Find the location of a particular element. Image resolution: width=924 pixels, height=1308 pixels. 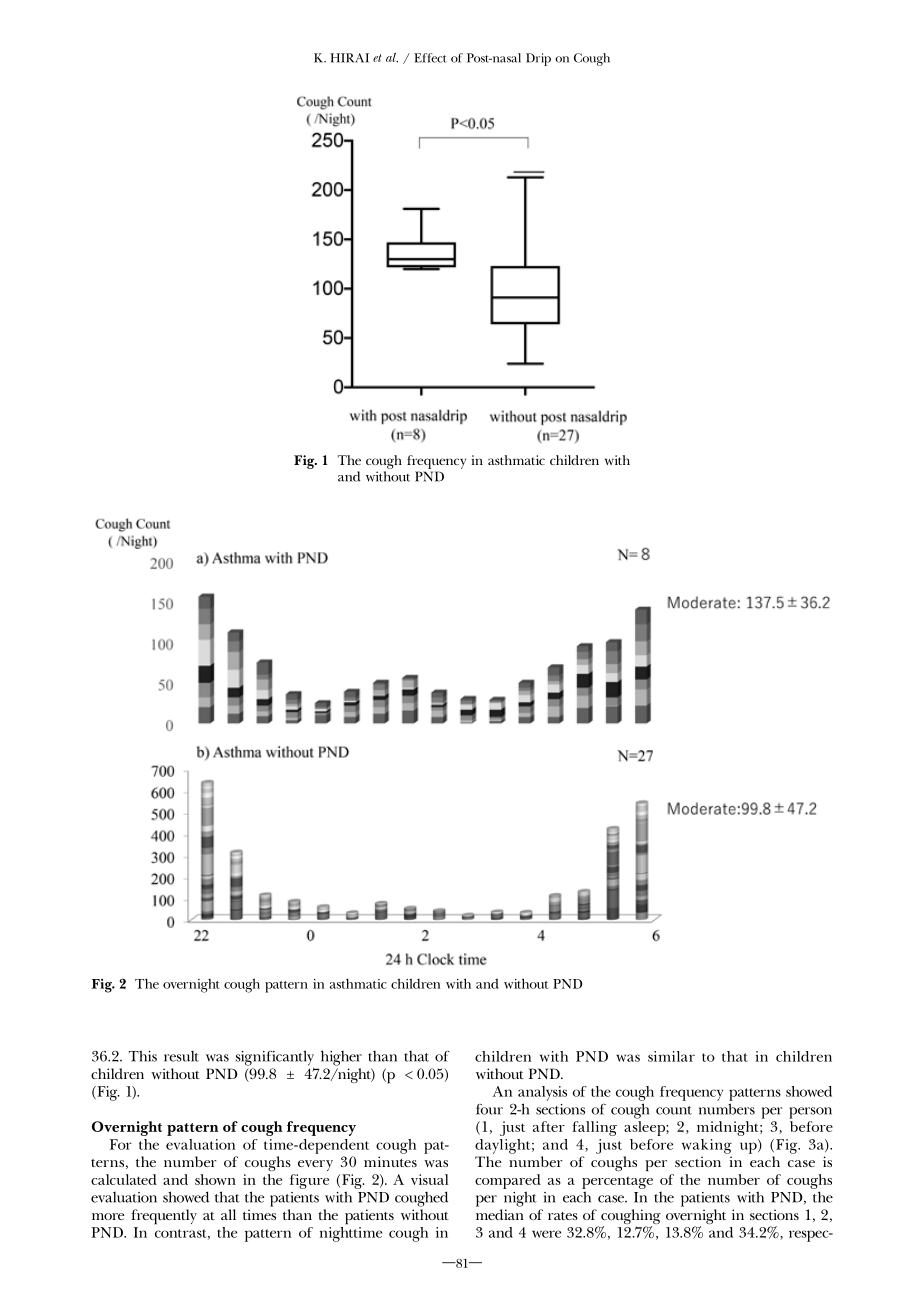

higher is located at coordinates (341, 1058).
